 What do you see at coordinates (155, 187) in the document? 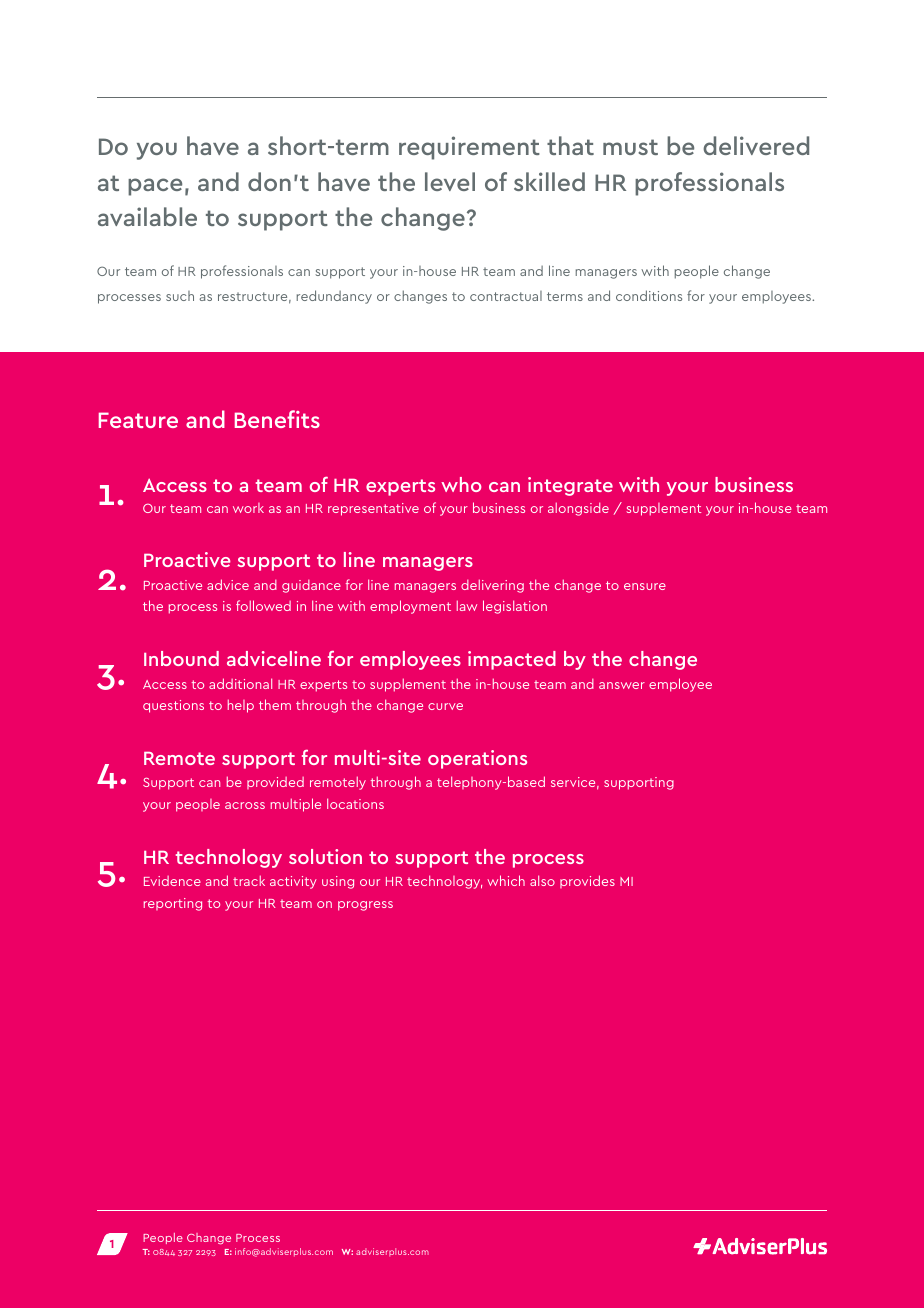
I see `pace` at bounding box center [155, 187].
